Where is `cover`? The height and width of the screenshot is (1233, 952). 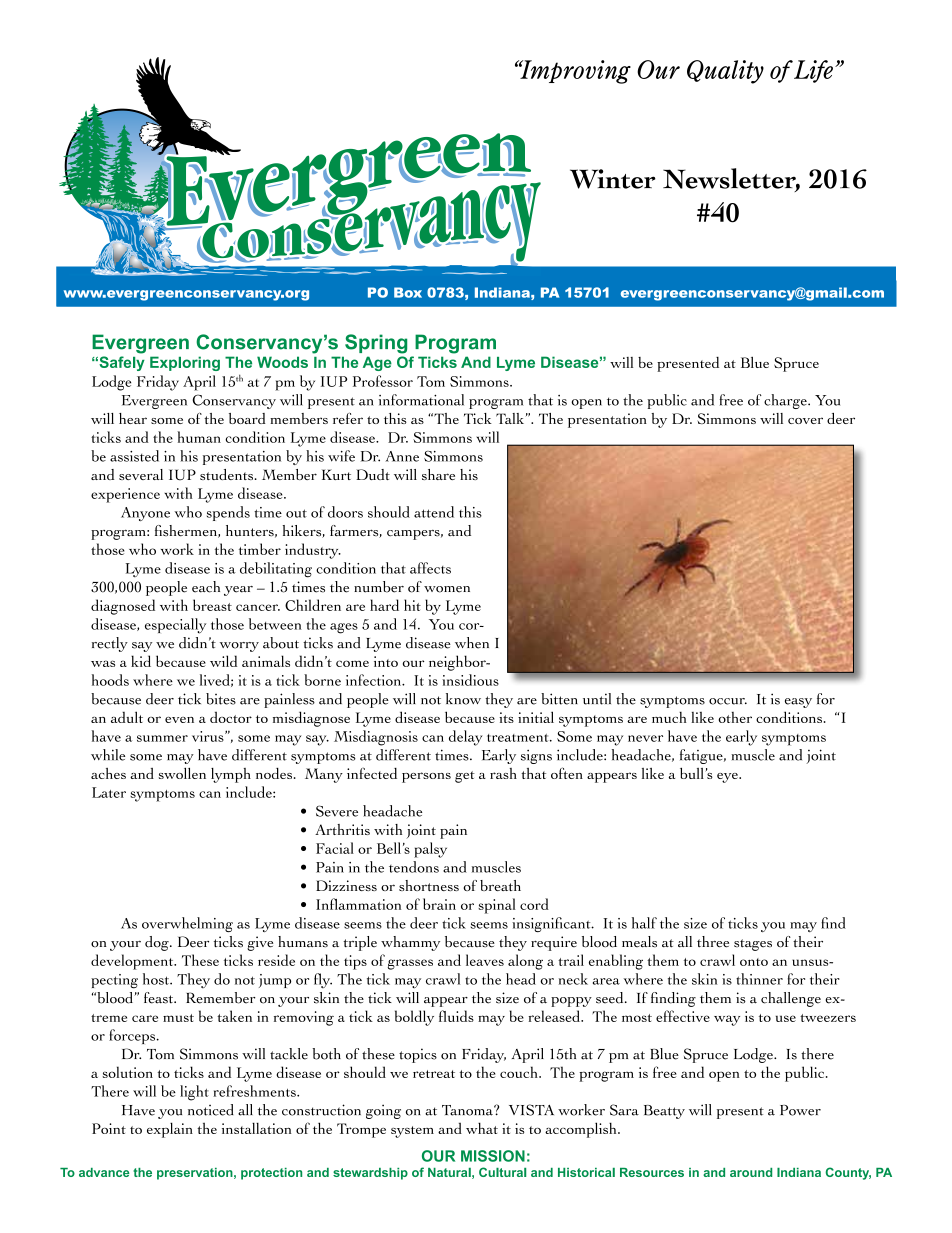 cover is located at coordinates (805, 420).
